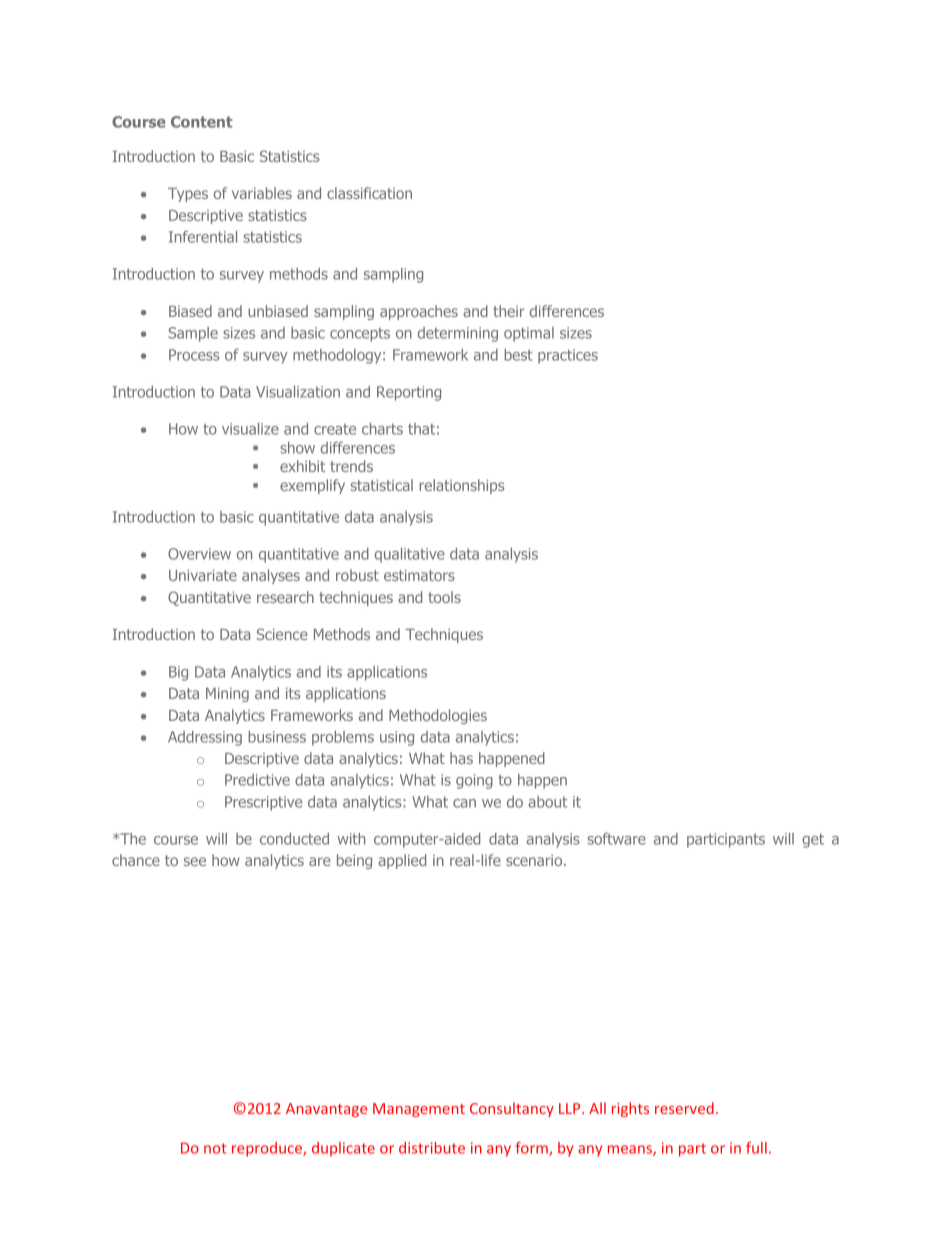 The image size is (952, 1233). Describe the element at coordinates (464, 803) in the image. I see `can` at that location.
